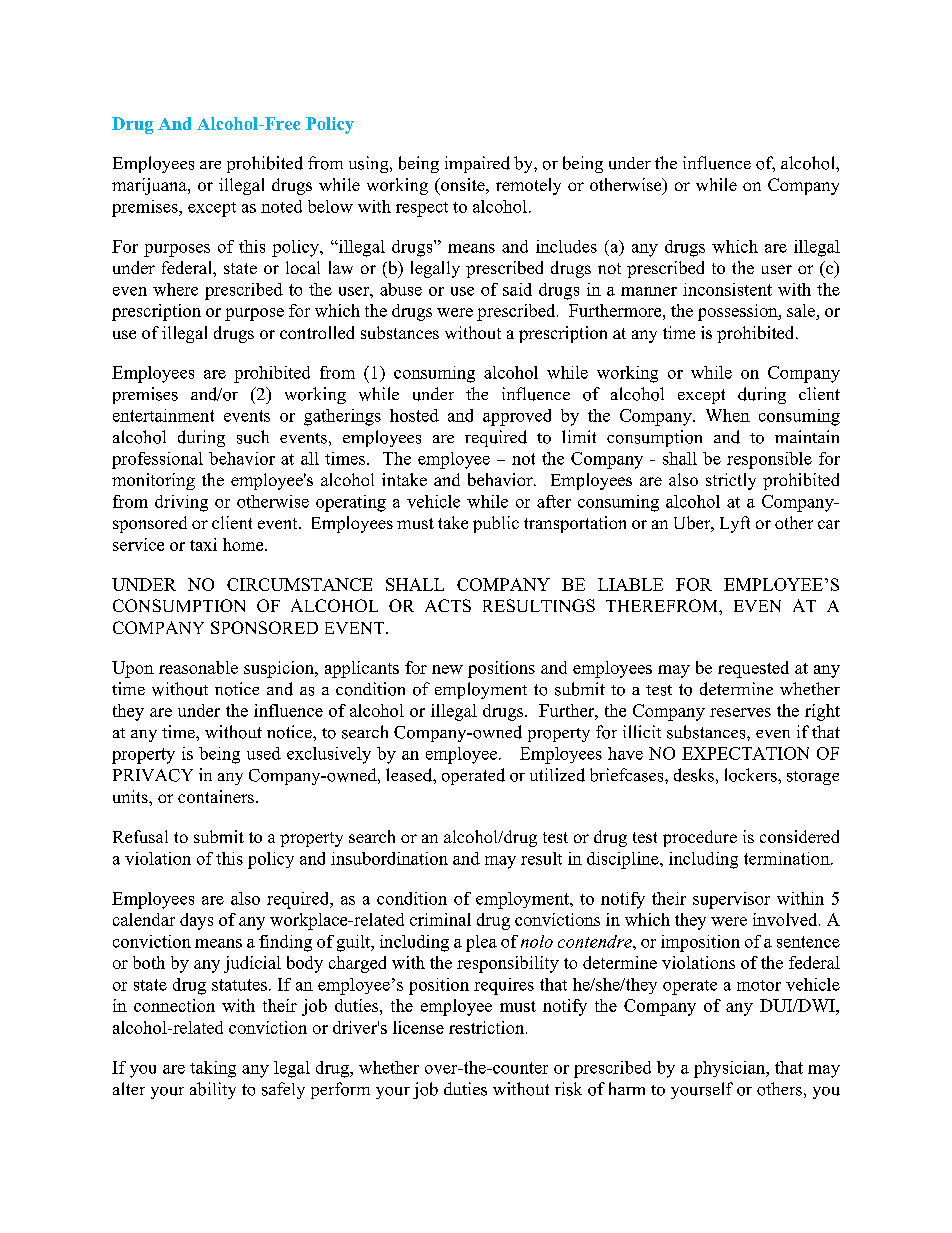 The width and height of the document is (952, 1233). I want to click on marijuana, so click(150, 186).
